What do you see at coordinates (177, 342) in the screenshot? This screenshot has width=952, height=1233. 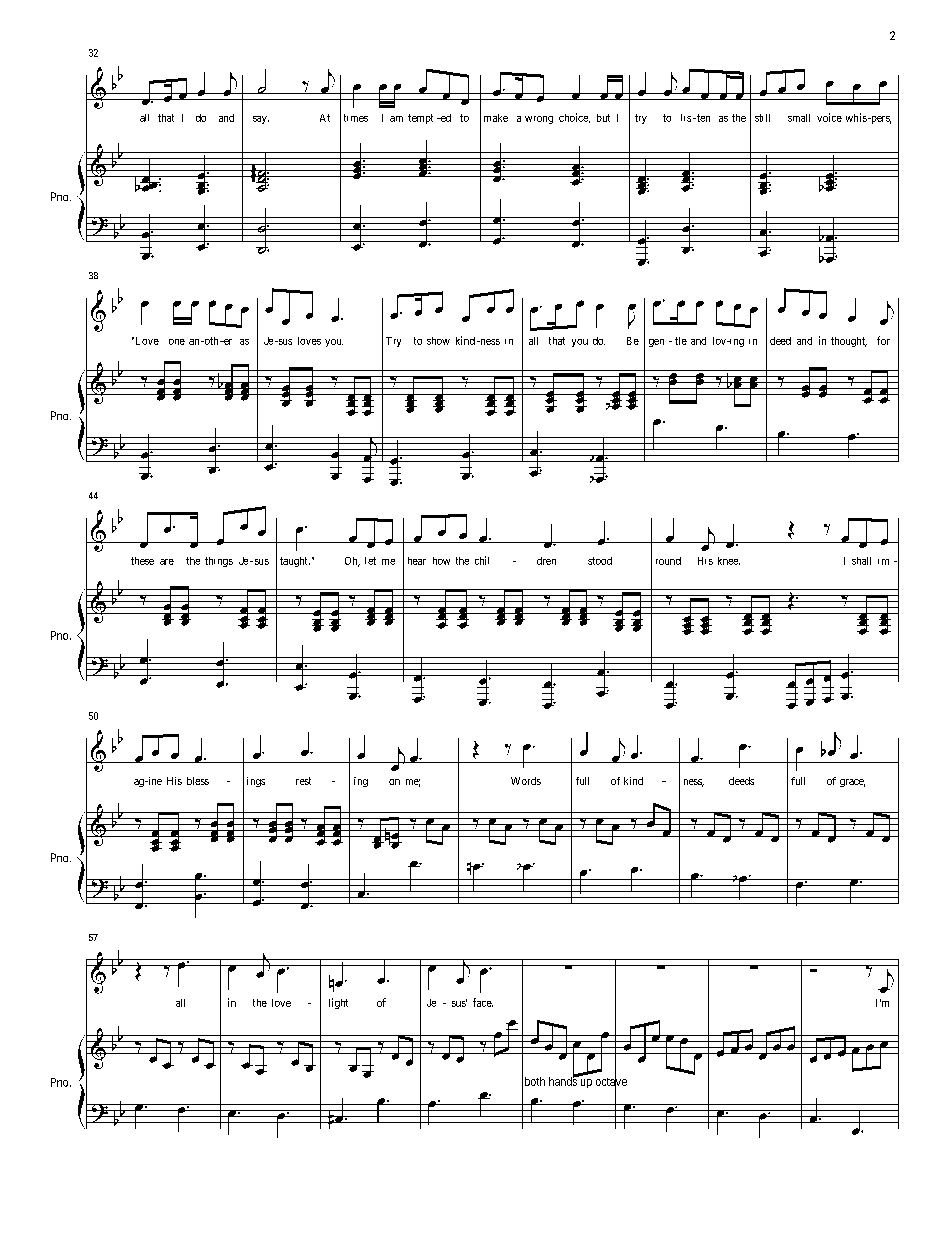 I see `one` at bounding box center [177, 342].
